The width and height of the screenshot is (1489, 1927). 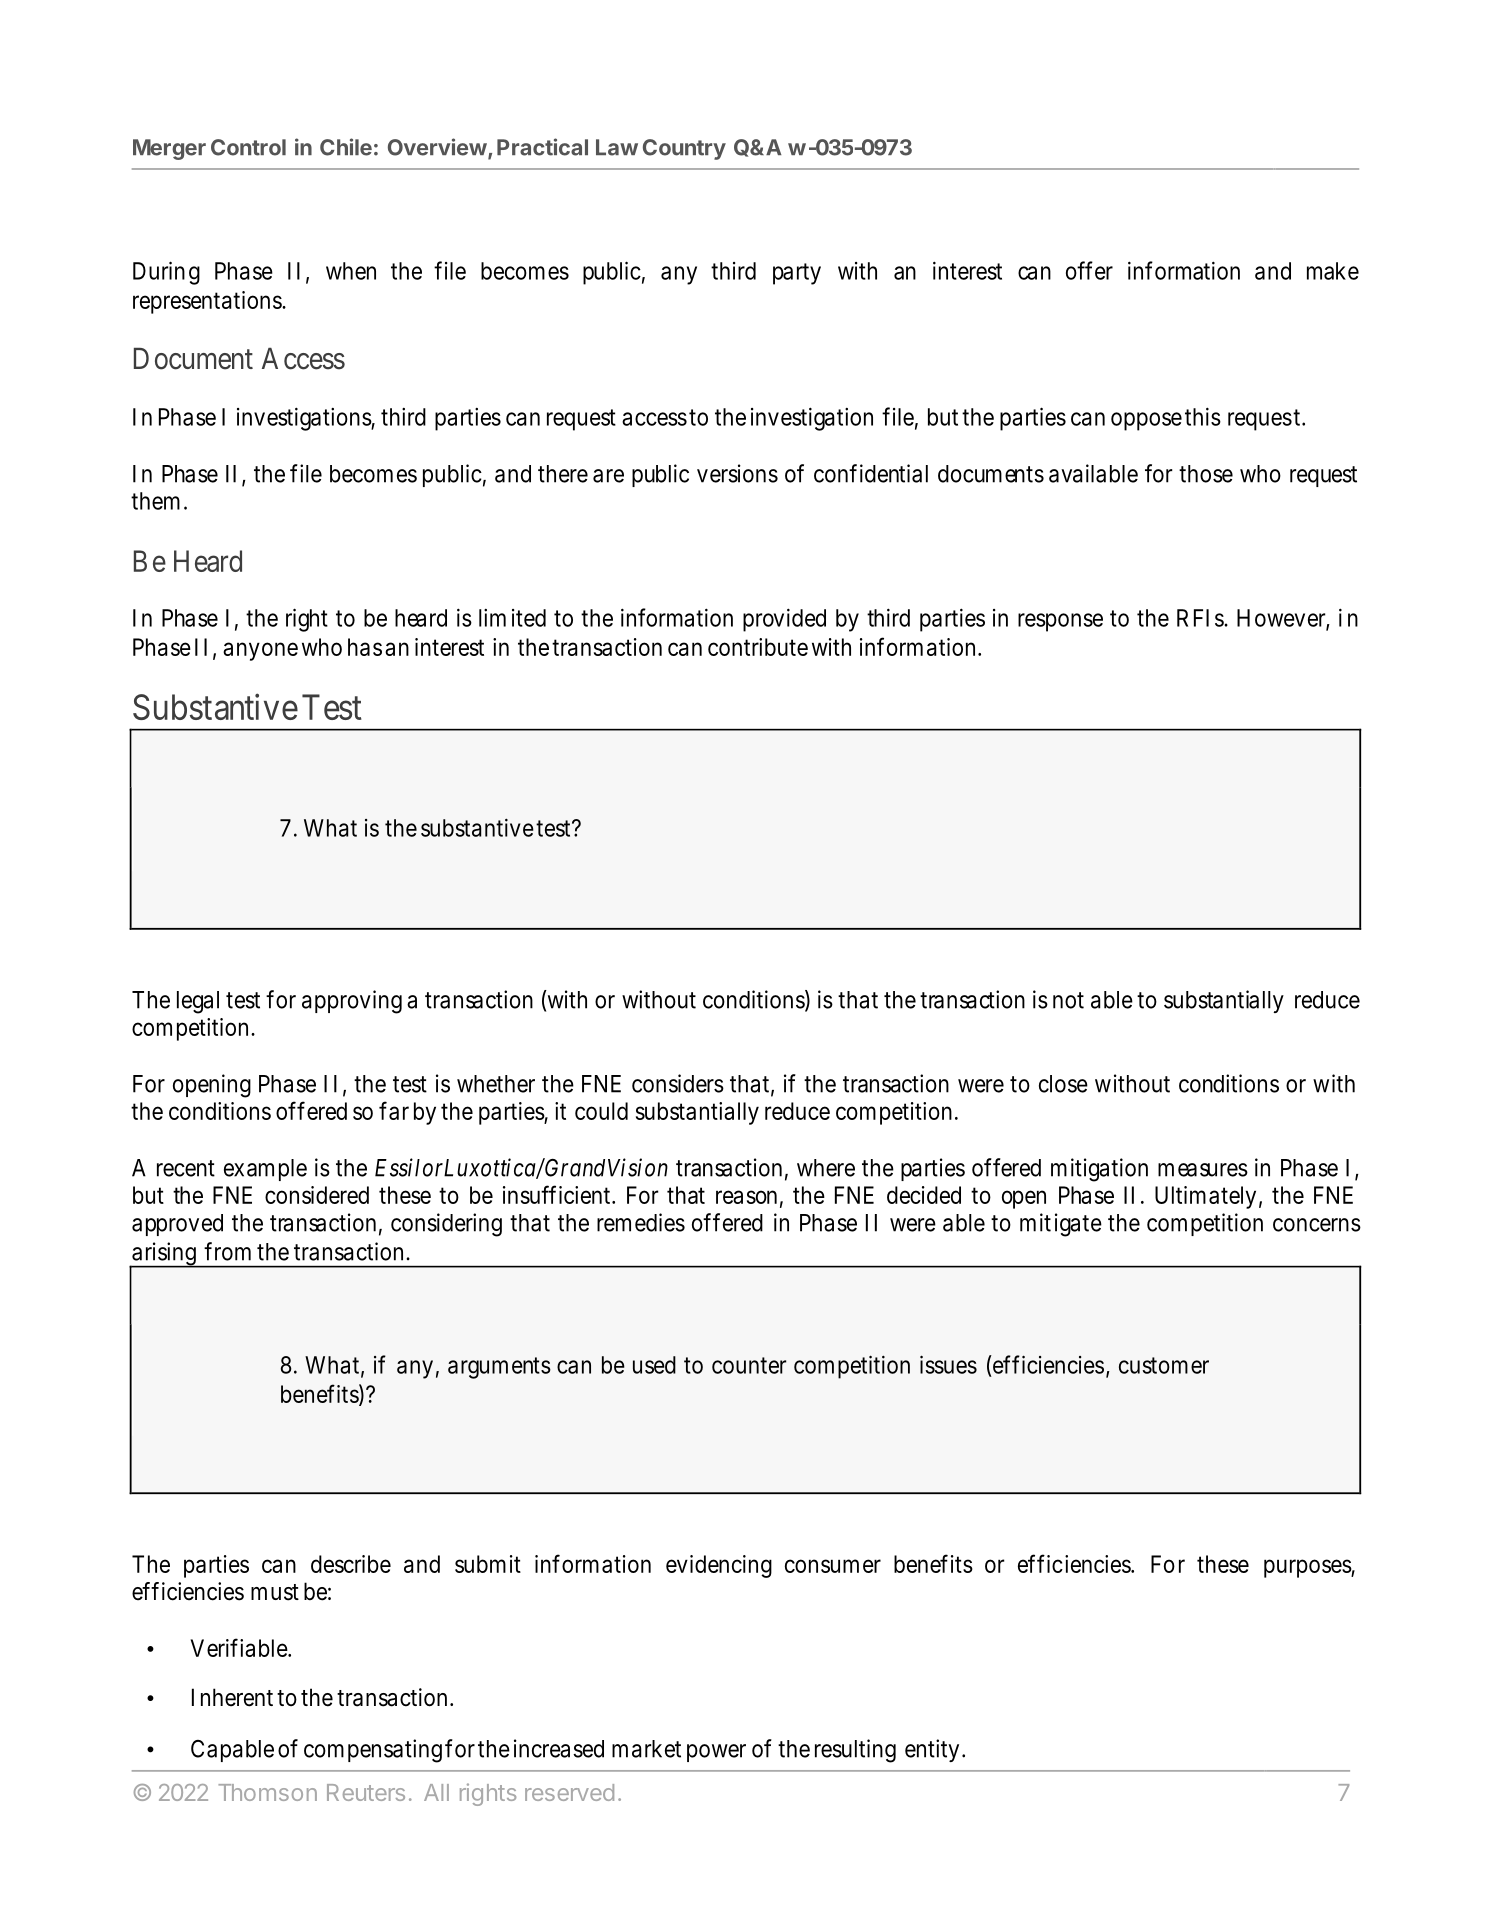 What do you see at coordinates (1068, 1000) in the screenshot?
I see `not` at bounding box center [1068, 1000].
